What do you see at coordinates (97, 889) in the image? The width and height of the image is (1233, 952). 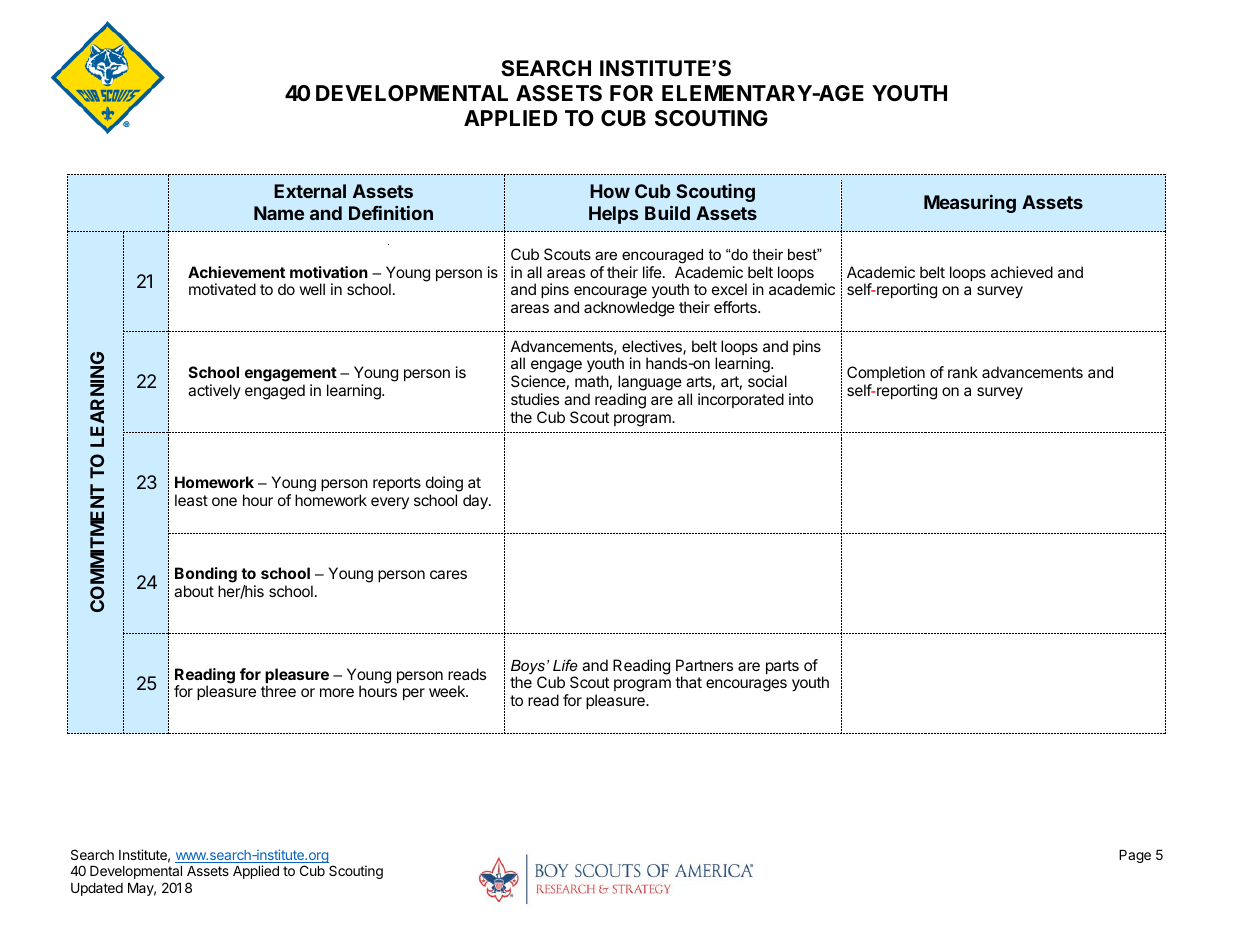 I see `Updated` at bounding box center [97, 889].
